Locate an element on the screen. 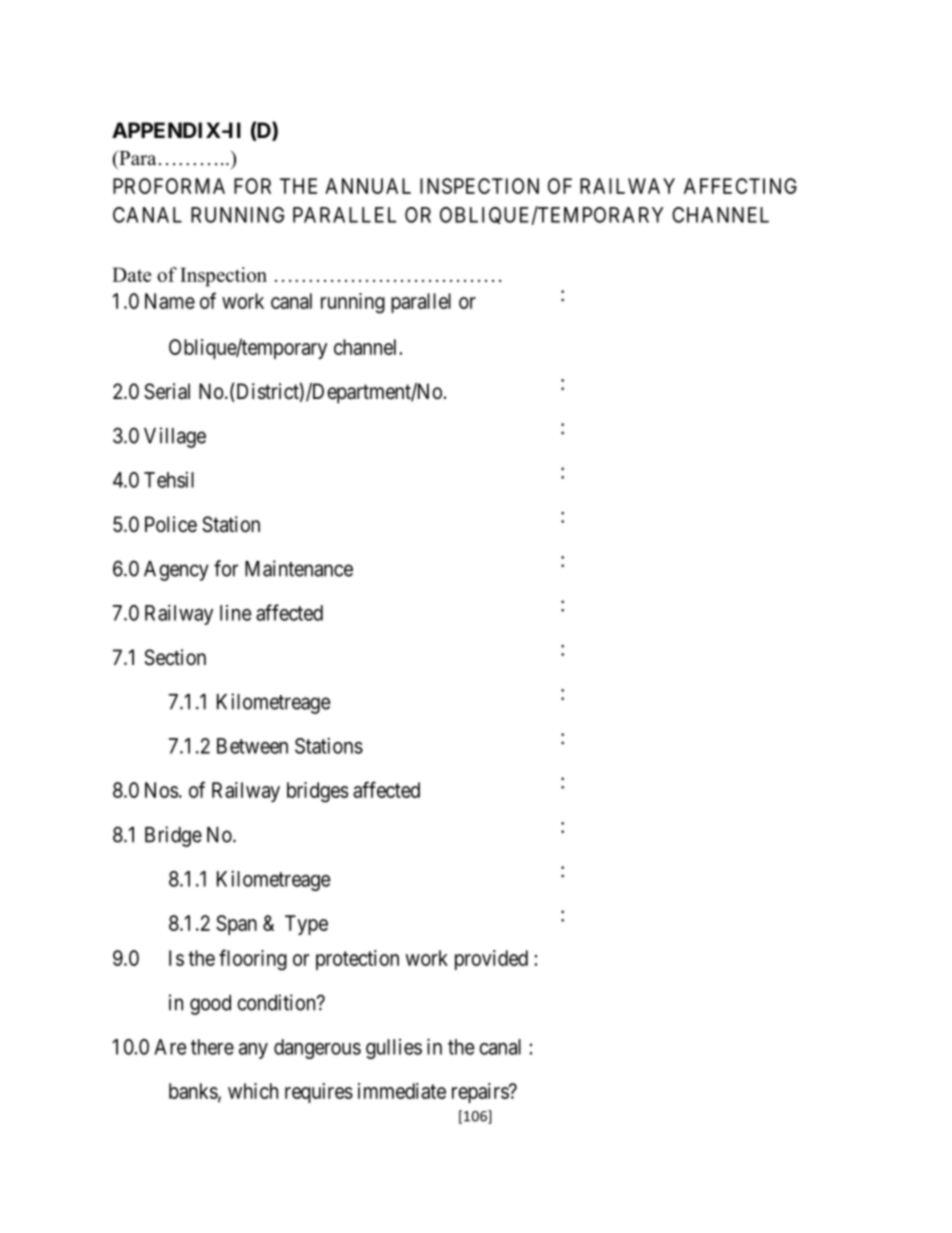  AFFECTING is located at coordinates (740, 186).
